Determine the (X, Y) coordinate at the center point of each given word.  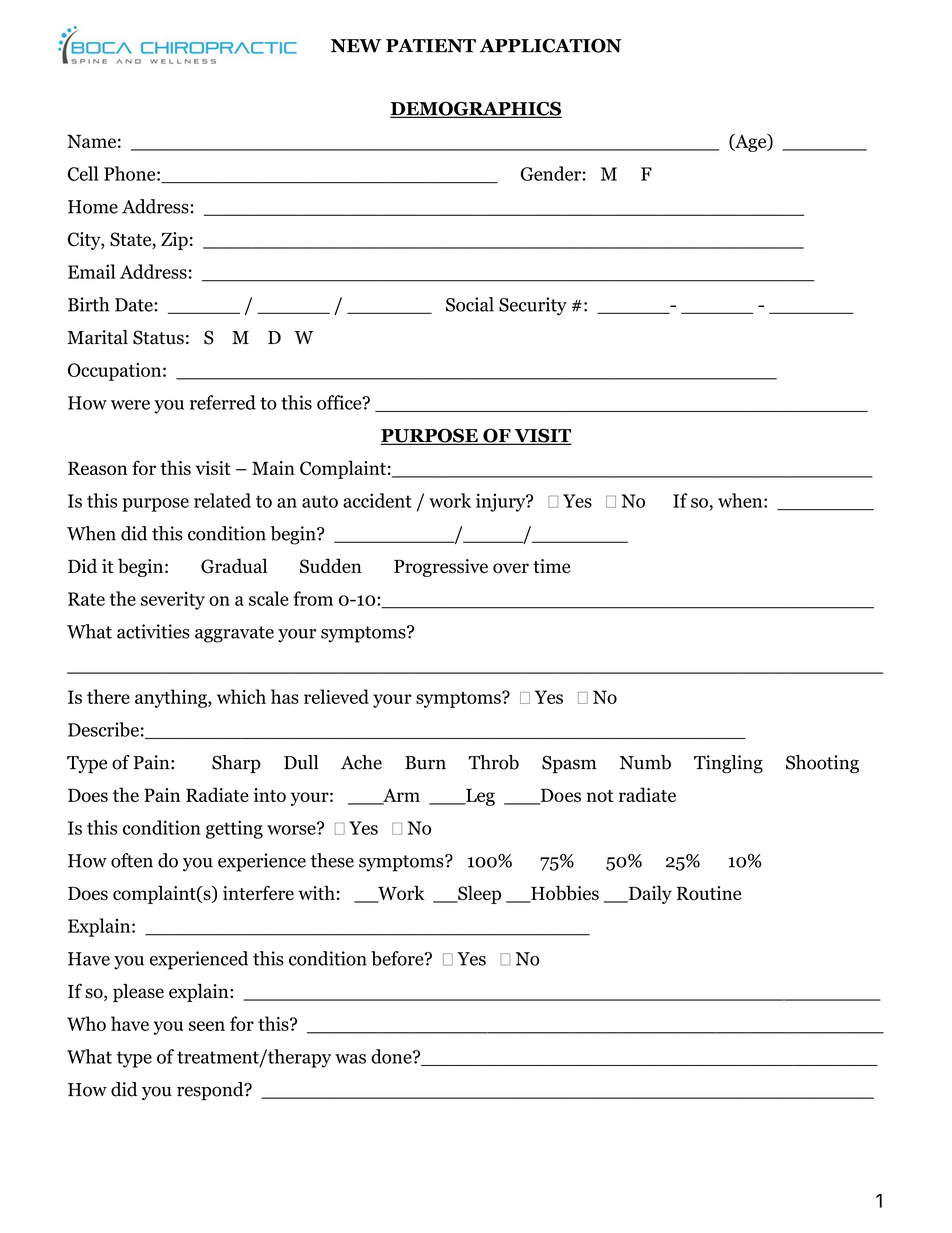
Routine (709, 893)
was (350, 1059)
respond (211, 1091)
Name (91, 141)
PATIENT (431, 46)
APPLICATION (551, 45)
